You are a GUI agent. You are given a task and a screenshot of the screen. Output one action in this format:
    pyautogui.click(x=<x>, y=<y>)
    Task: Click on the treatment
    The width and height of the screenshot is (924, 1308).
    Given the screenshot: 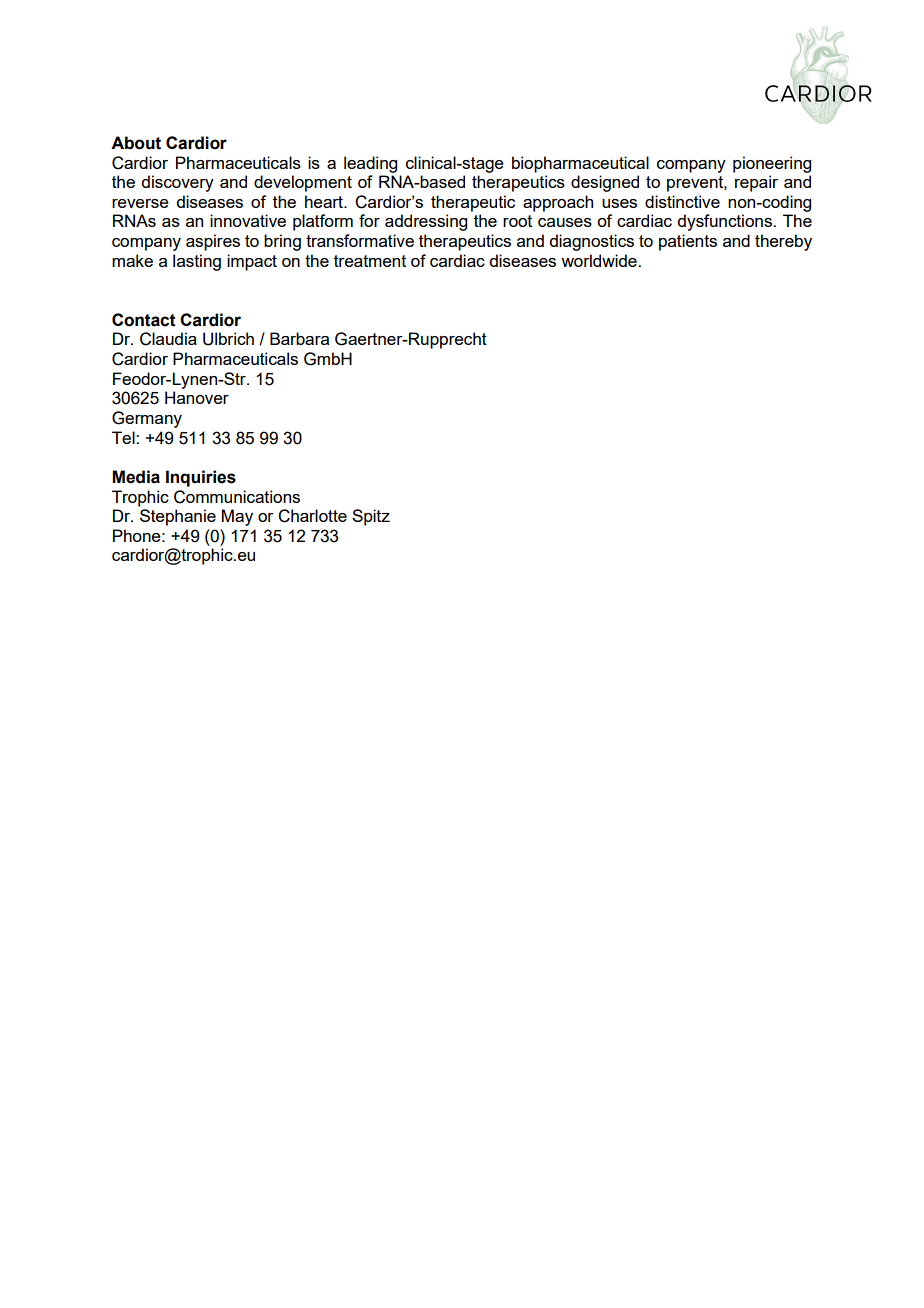 What is the action you would take?
    pyautogui.click(x=370, y=261)
